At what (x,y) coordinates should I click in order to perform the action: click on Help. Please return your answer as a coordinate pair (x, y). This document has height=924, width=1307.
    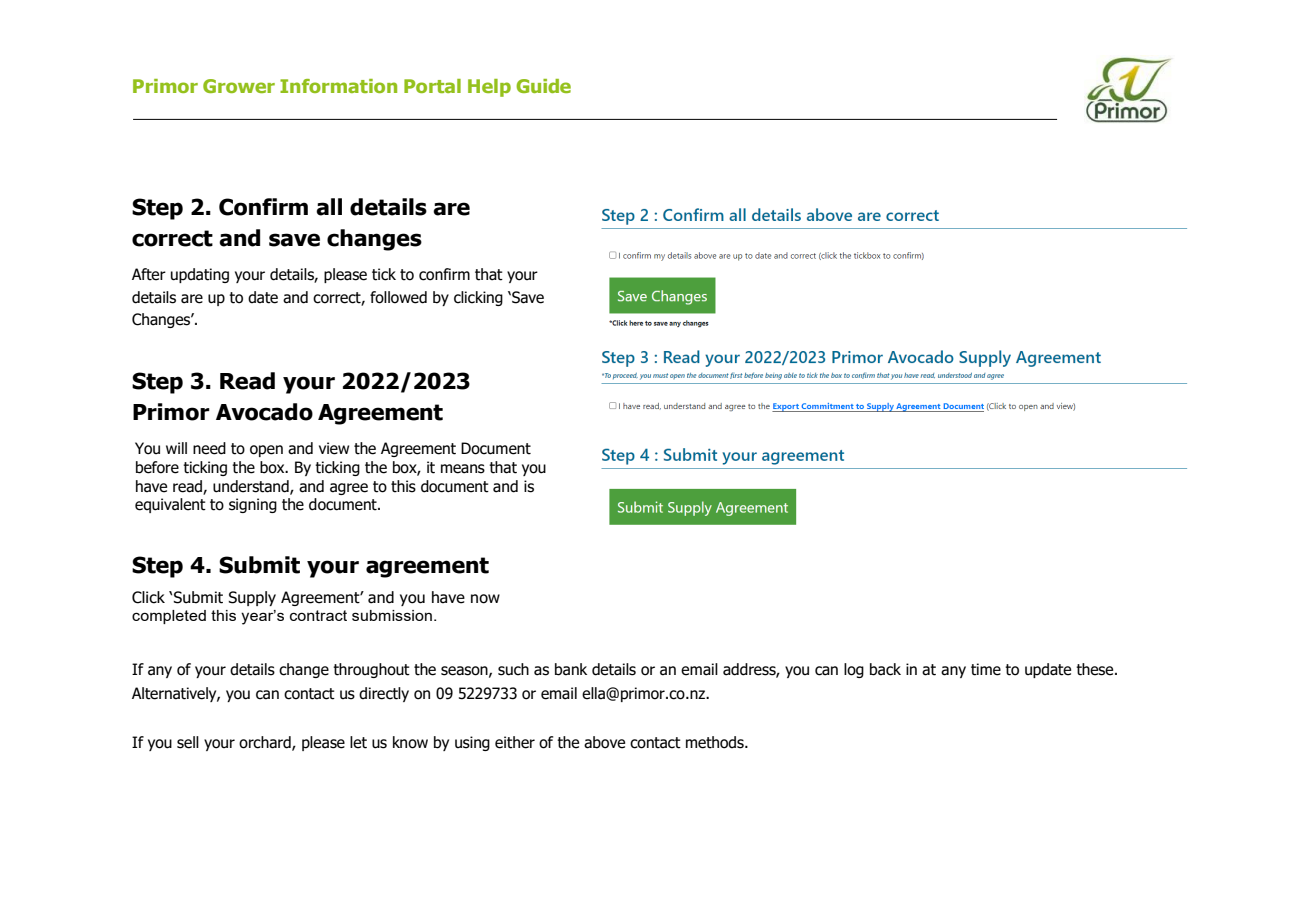
    Looking at the image, I should click on (489, 88).
